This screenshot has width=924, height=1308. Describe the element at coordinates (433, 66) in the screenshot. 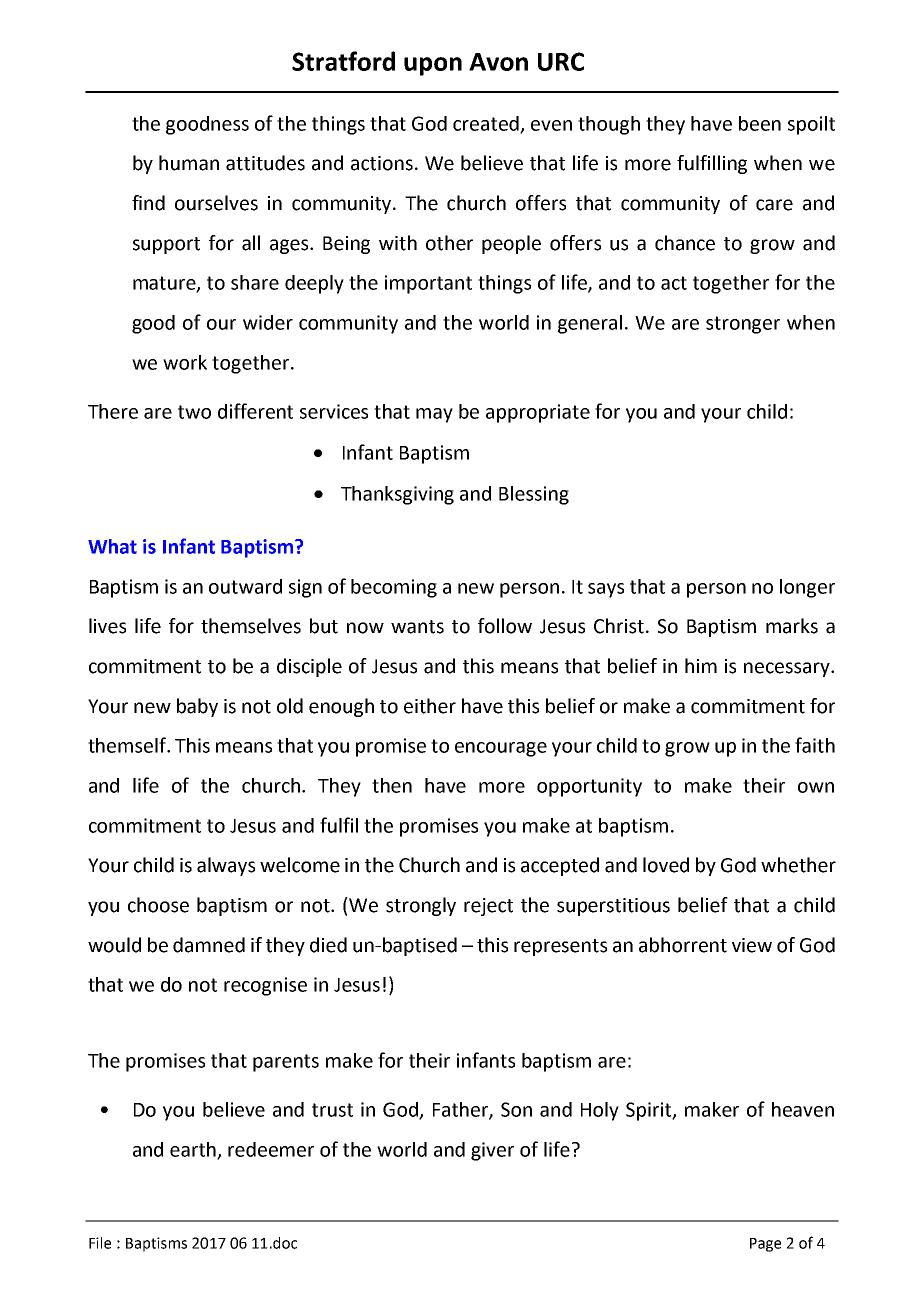

I see `upon` at that location.
